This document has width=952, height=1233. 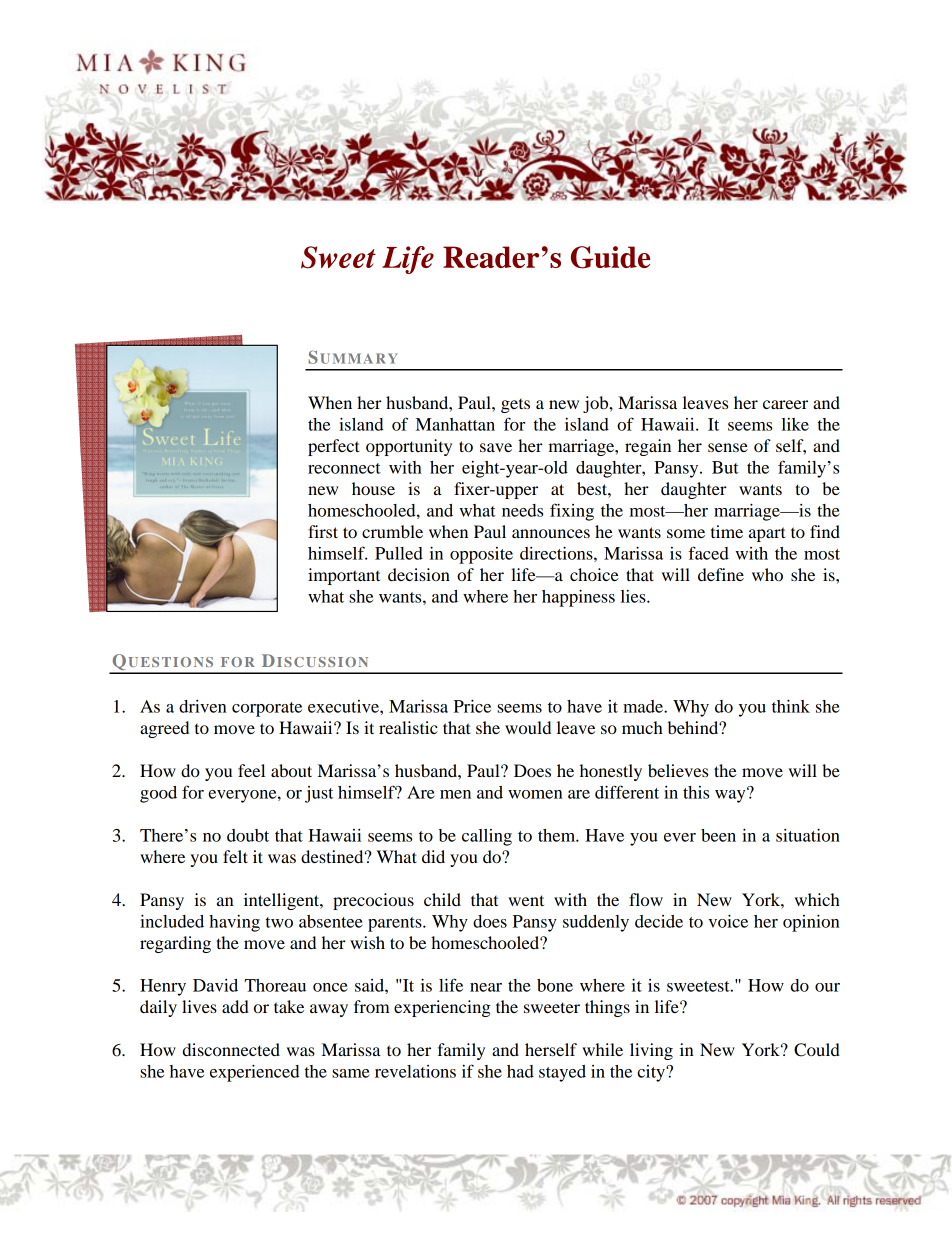 I want to click on Guide, so click(x=611, y=257).
